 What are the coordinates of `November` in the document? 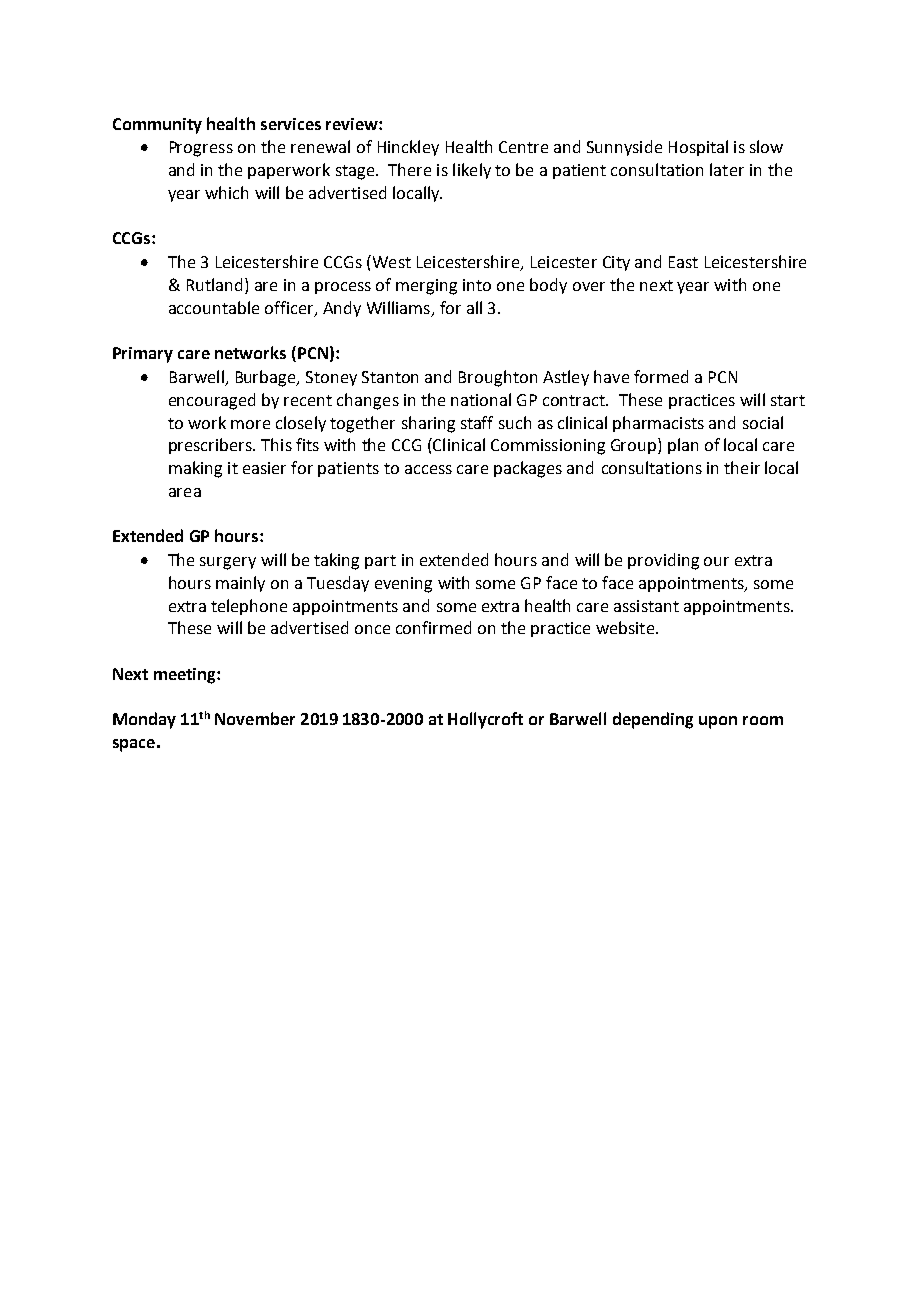 It's located at (255, 718).
